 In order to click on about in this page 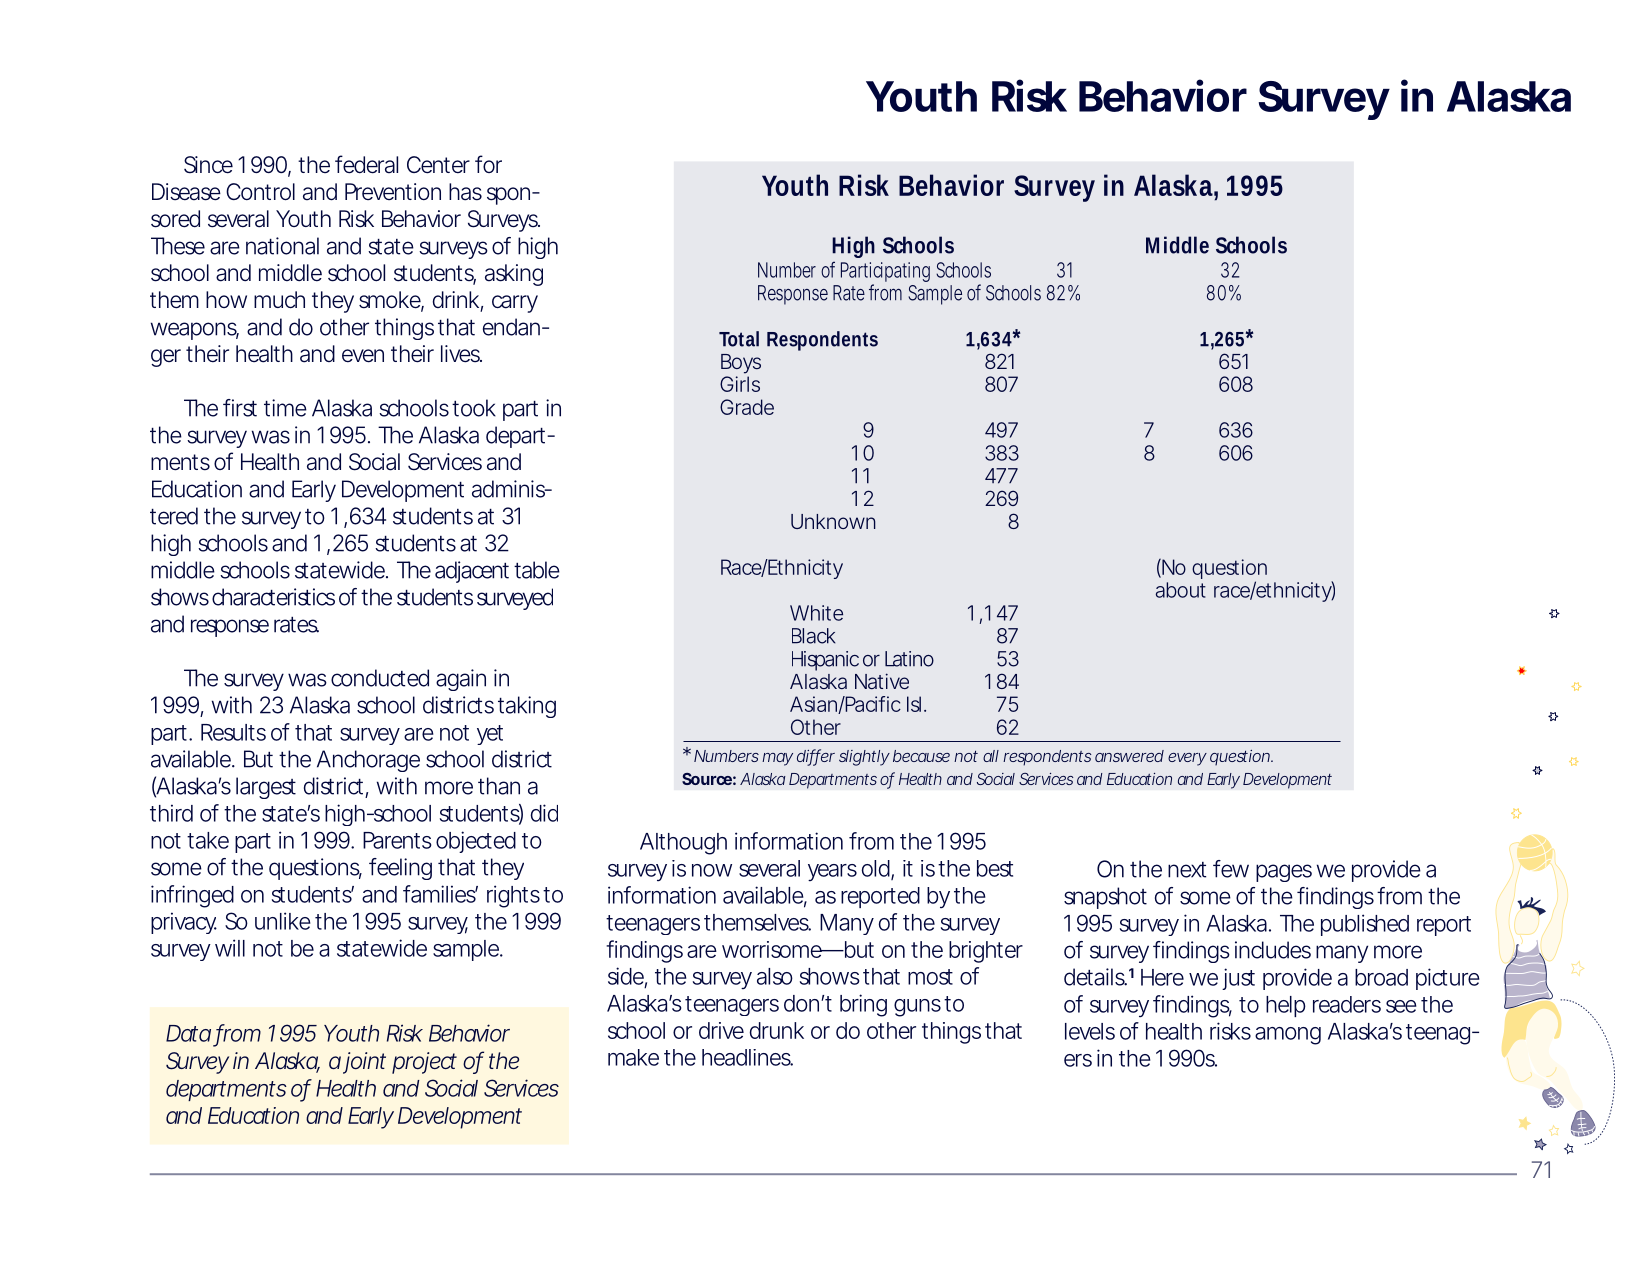, I will do `click(1181, 590)`.
